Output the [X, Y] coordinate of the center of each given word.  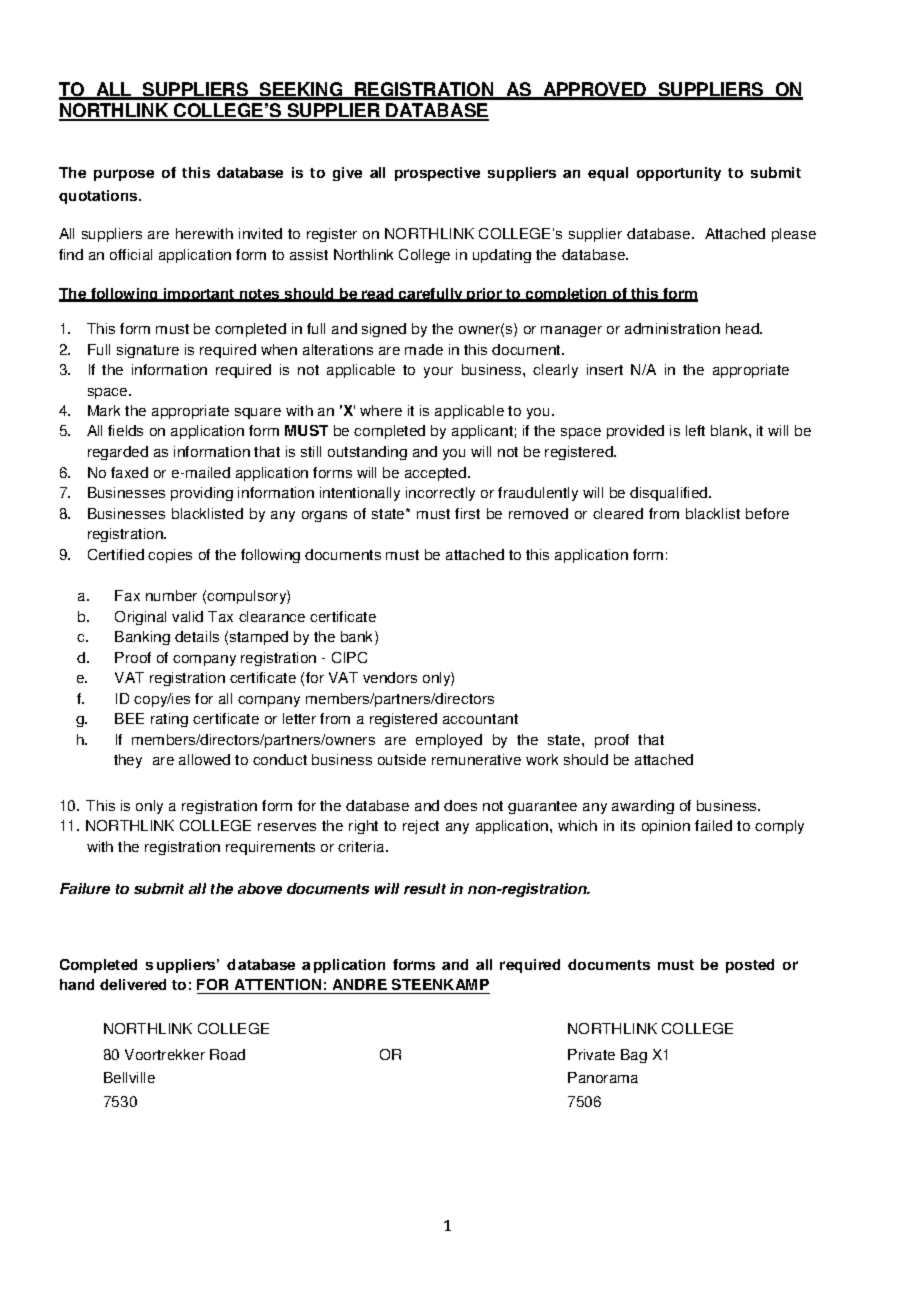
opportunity [679, 174]
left [695, 430]
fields [125, 430]
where [381, 410]
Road [227, 1054]
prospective [437, 174]
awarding [643, 807]
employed [449, 741]
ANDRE [360, 984]
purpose [124, 175]
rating [169, 720]
